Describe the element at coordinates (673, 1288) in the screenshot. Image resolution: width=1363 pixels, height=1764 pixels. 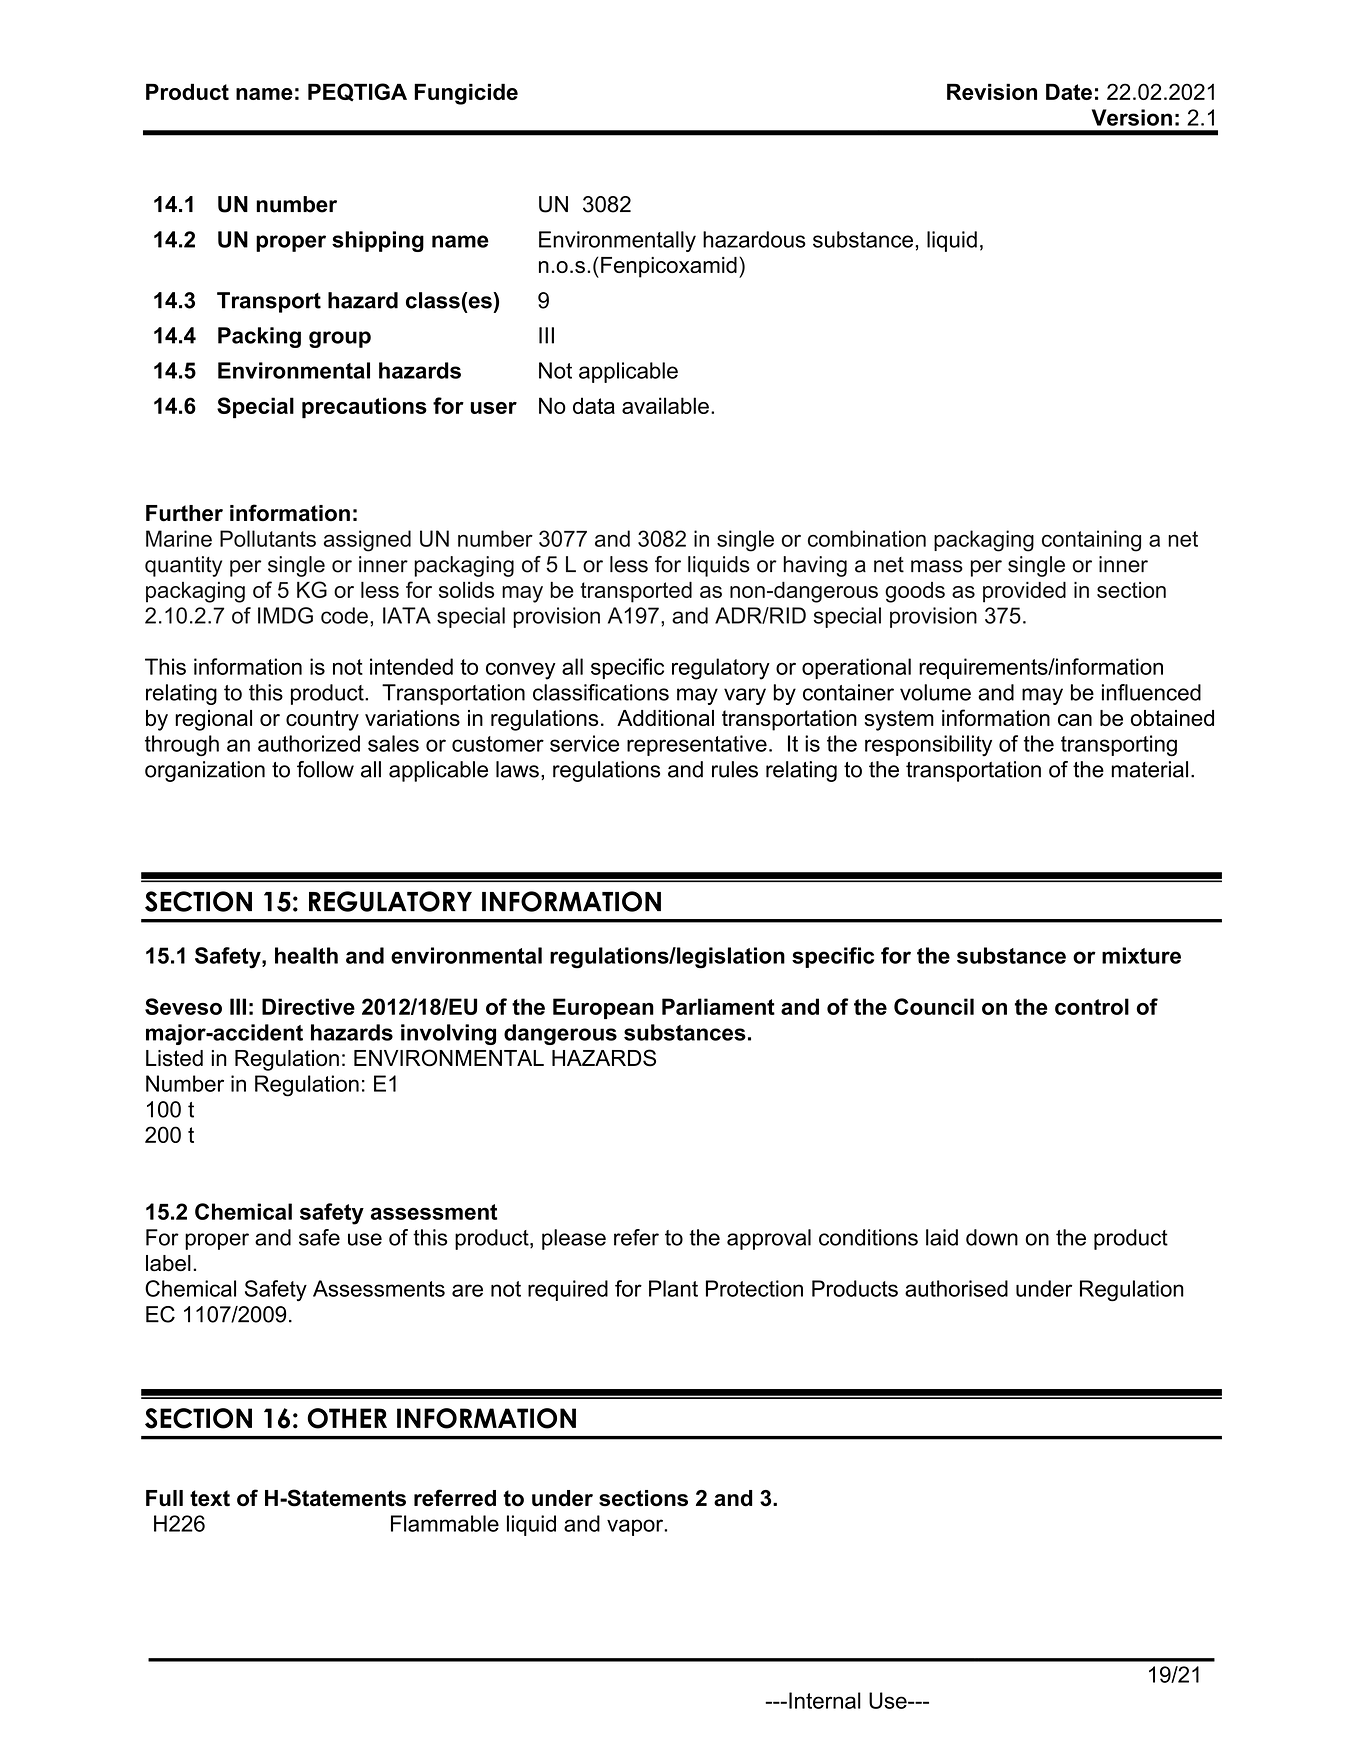
I see `Plant` at that location.
